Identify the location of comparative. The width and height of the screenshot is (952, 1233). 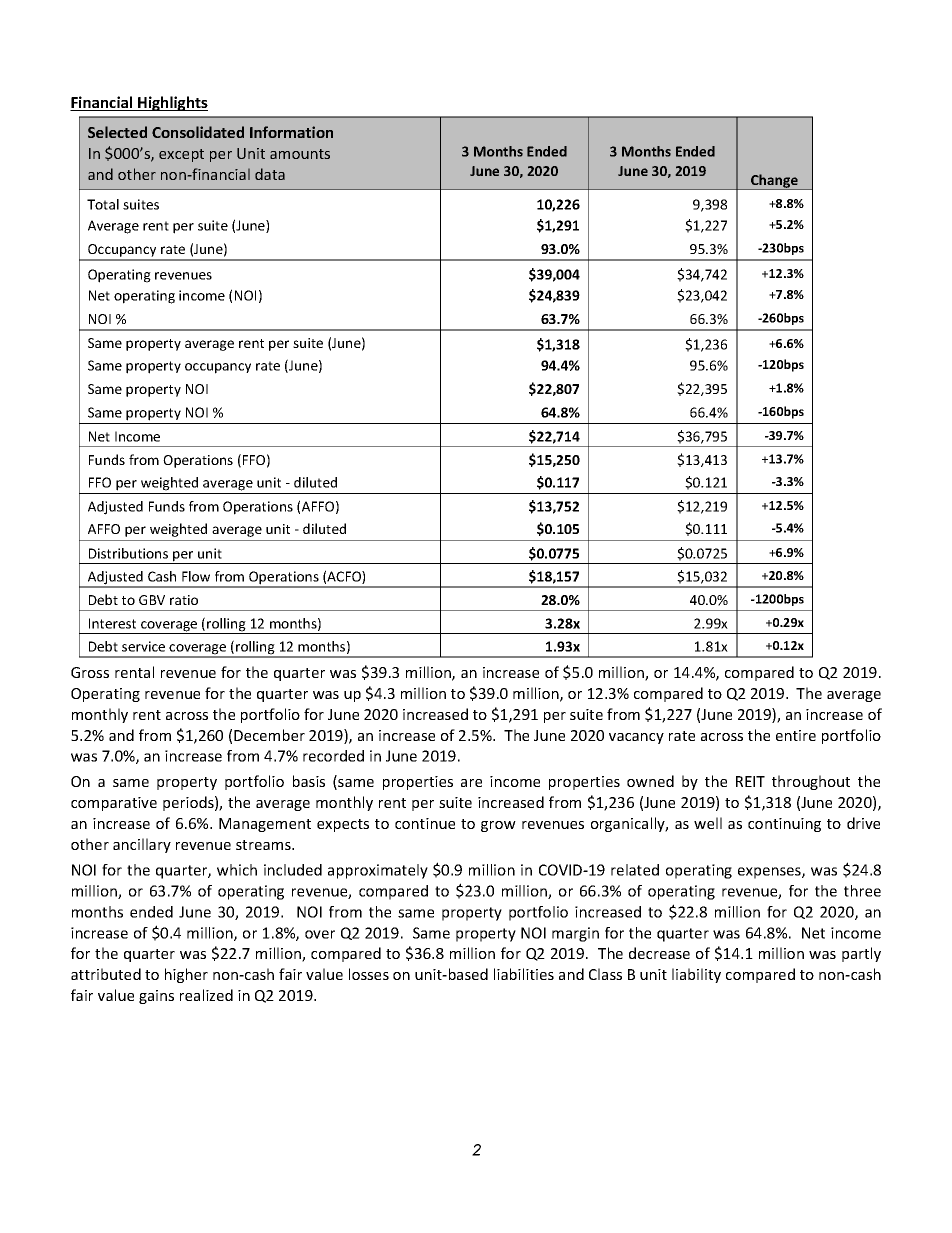
(114, 804).
